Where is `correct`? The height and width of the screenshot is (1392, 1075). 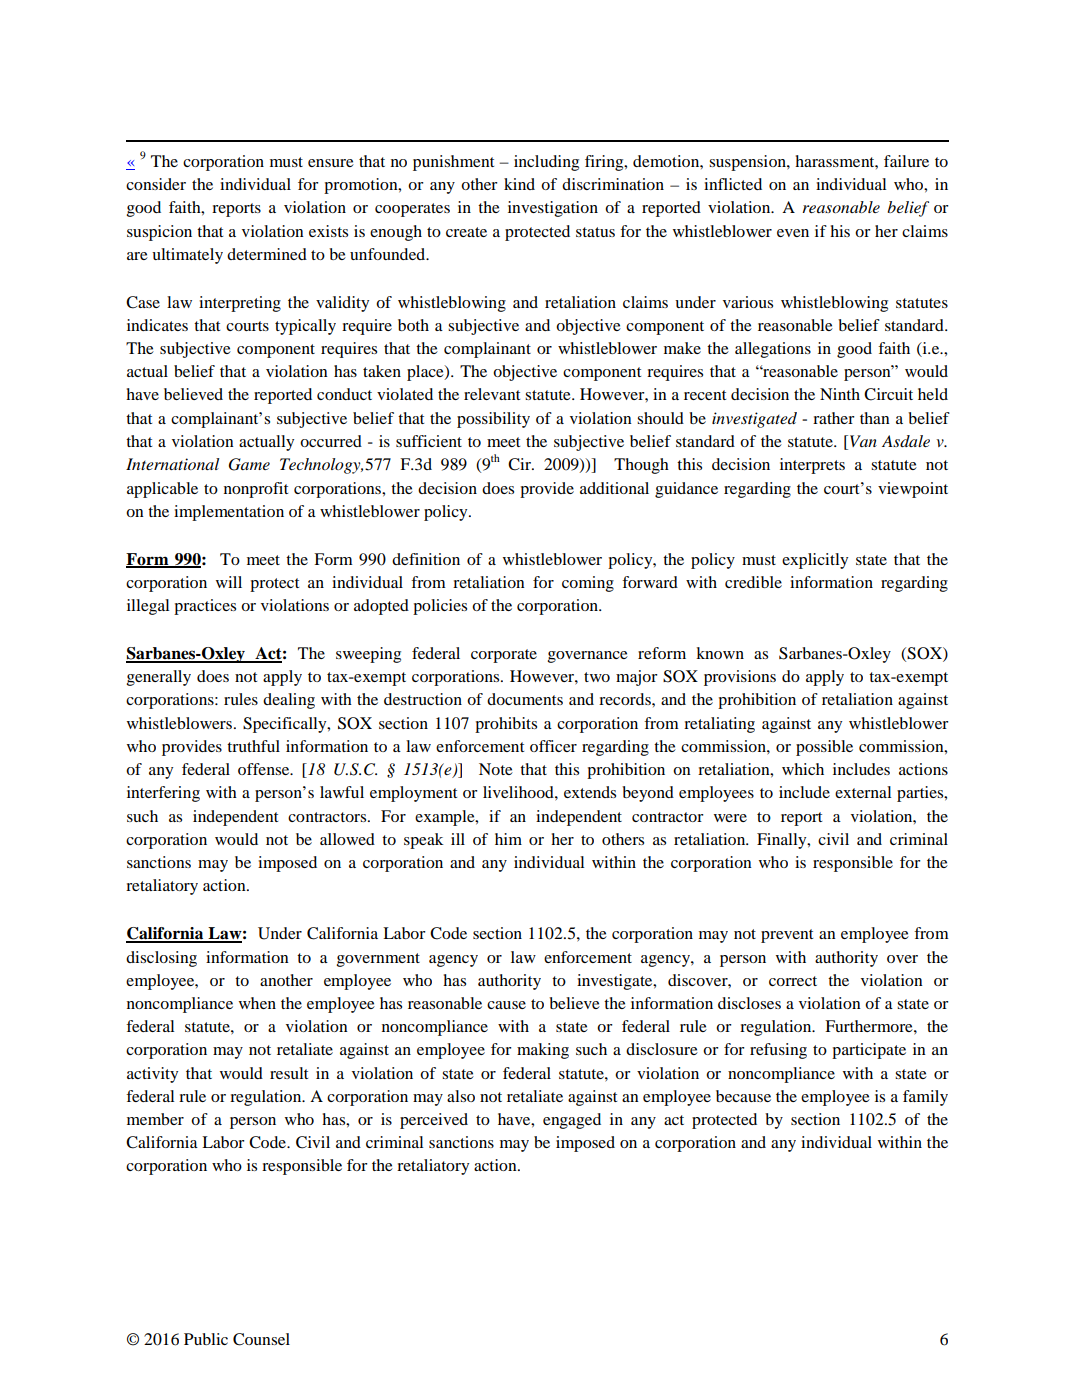
correct is located at coordinates (793, 981).
